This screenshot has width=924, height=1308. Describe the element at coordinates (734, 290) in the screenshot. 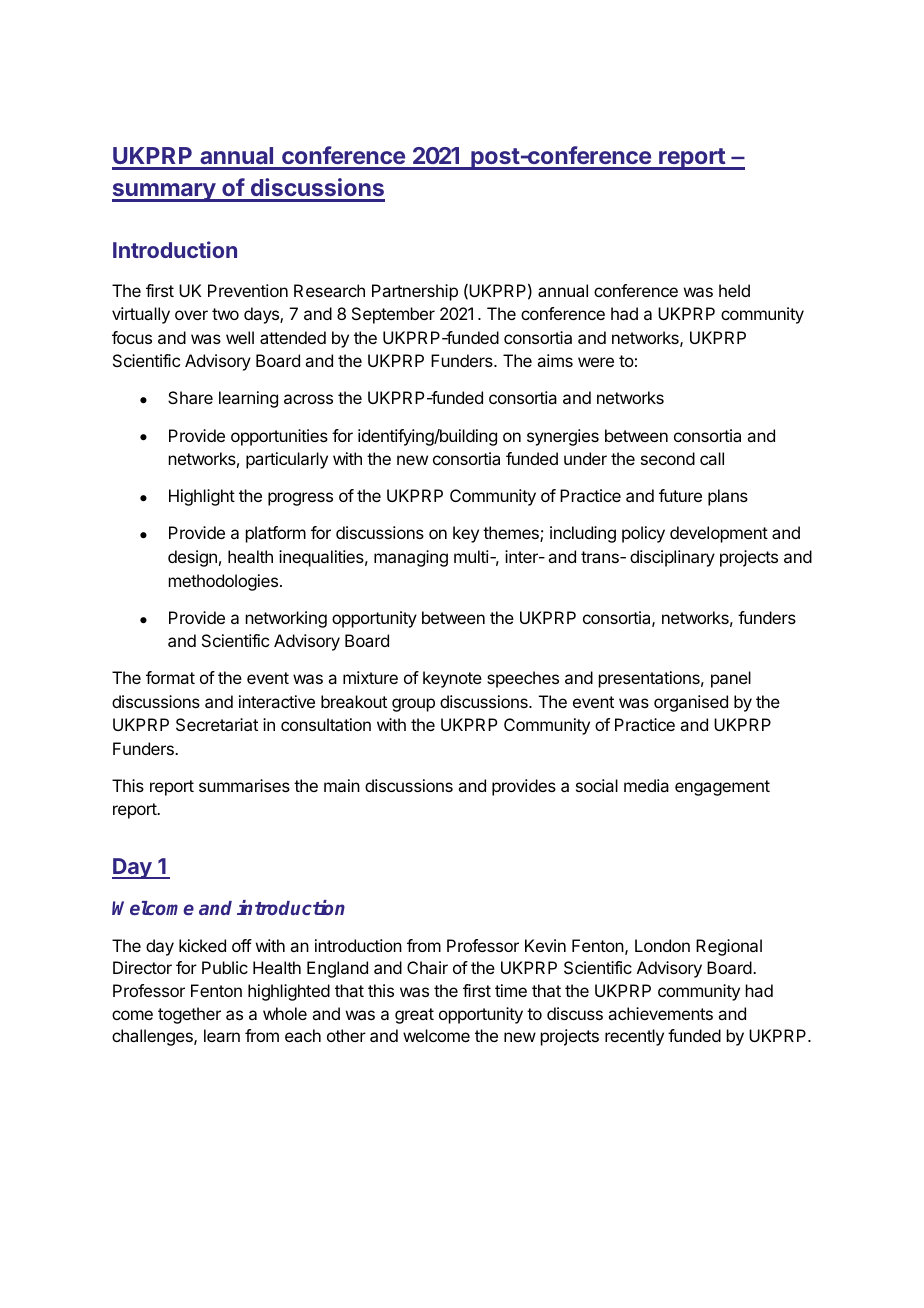

I see `held` at that location.
